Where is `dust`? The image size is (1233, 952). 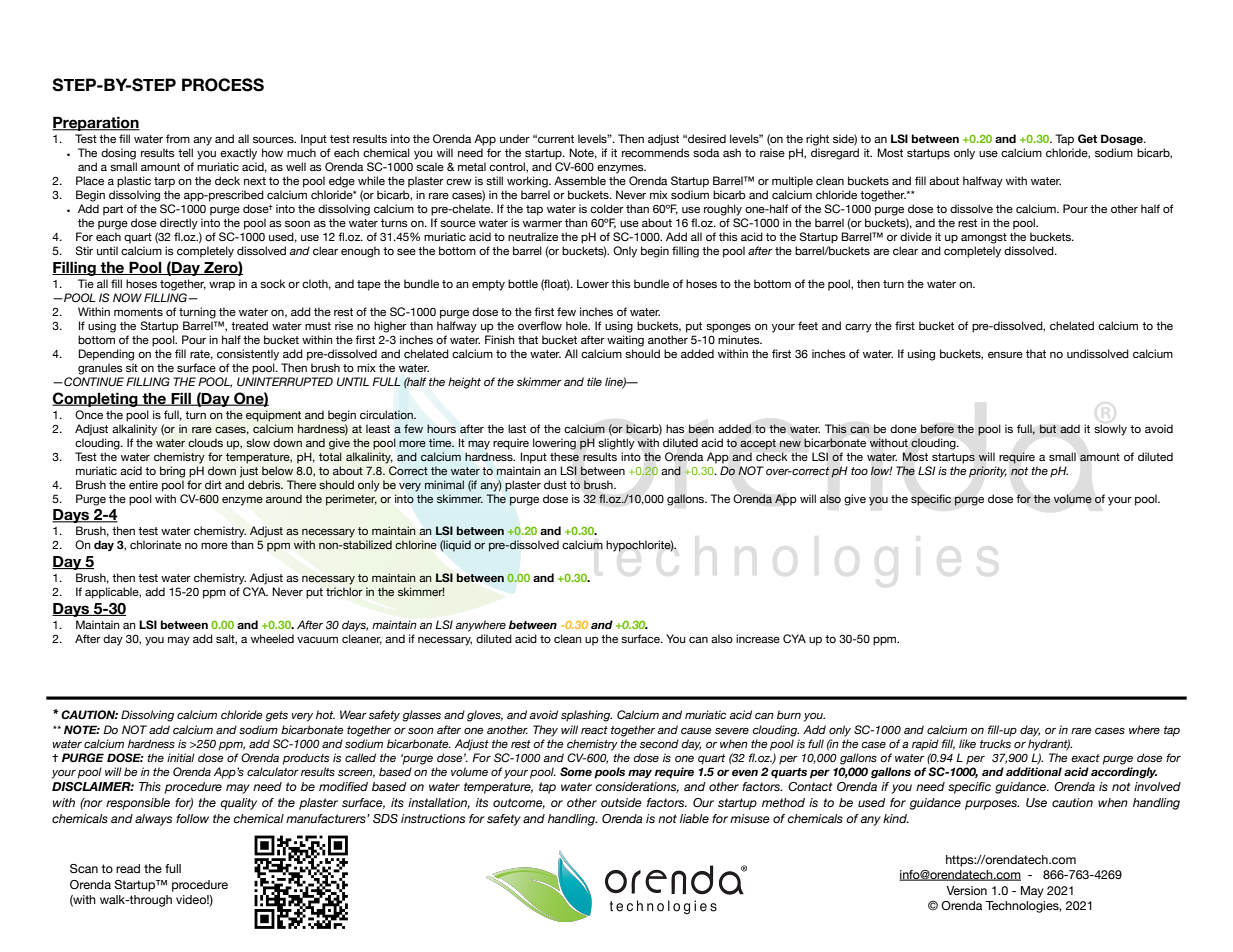 dust is located at coordinates (555, 484).
